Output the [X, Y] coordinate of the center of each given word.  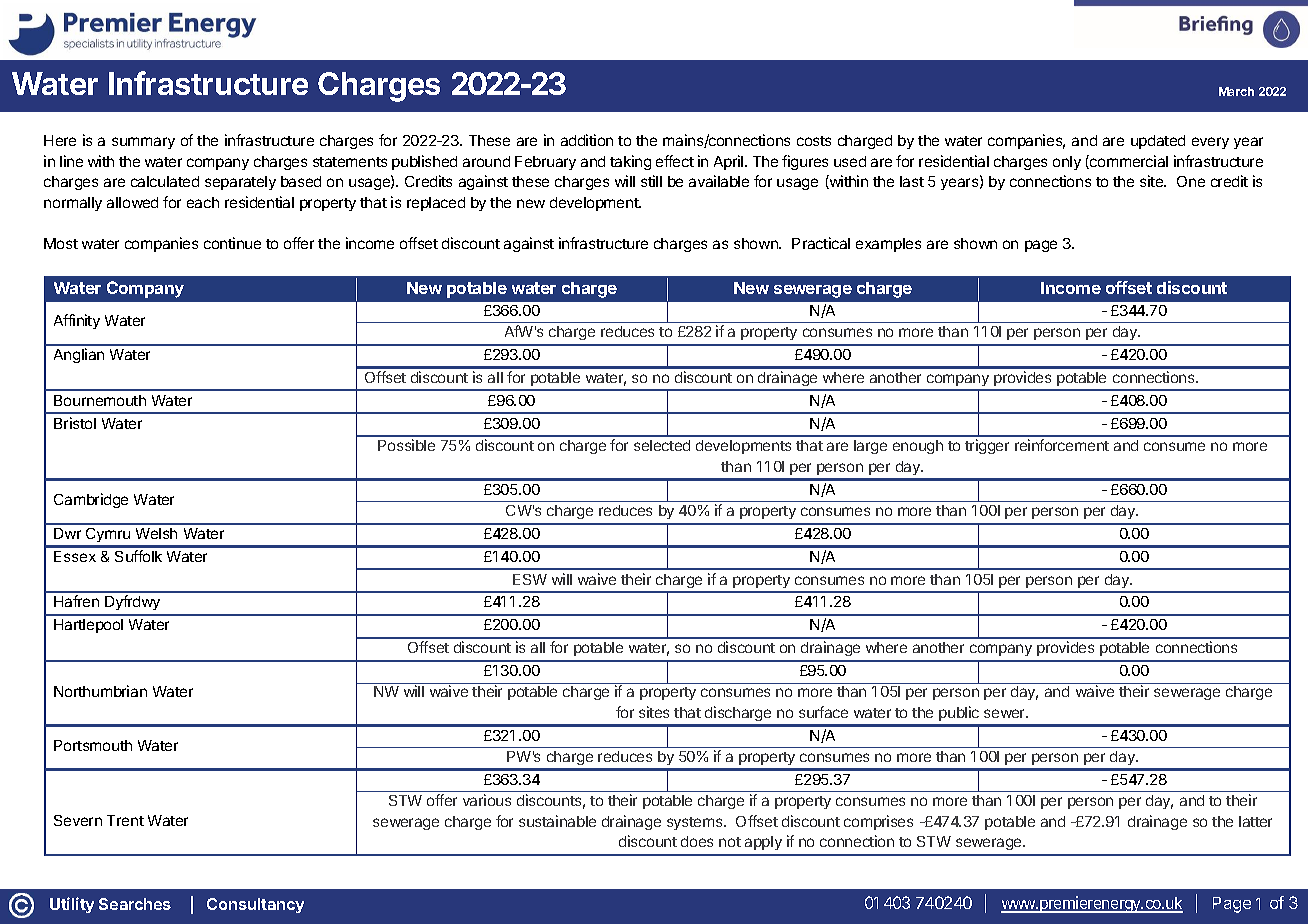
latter [1255, 821]
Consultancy [255, 905]
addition [587, 140]
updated [1158, 142]
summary [143, 143]
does [697, 841]
